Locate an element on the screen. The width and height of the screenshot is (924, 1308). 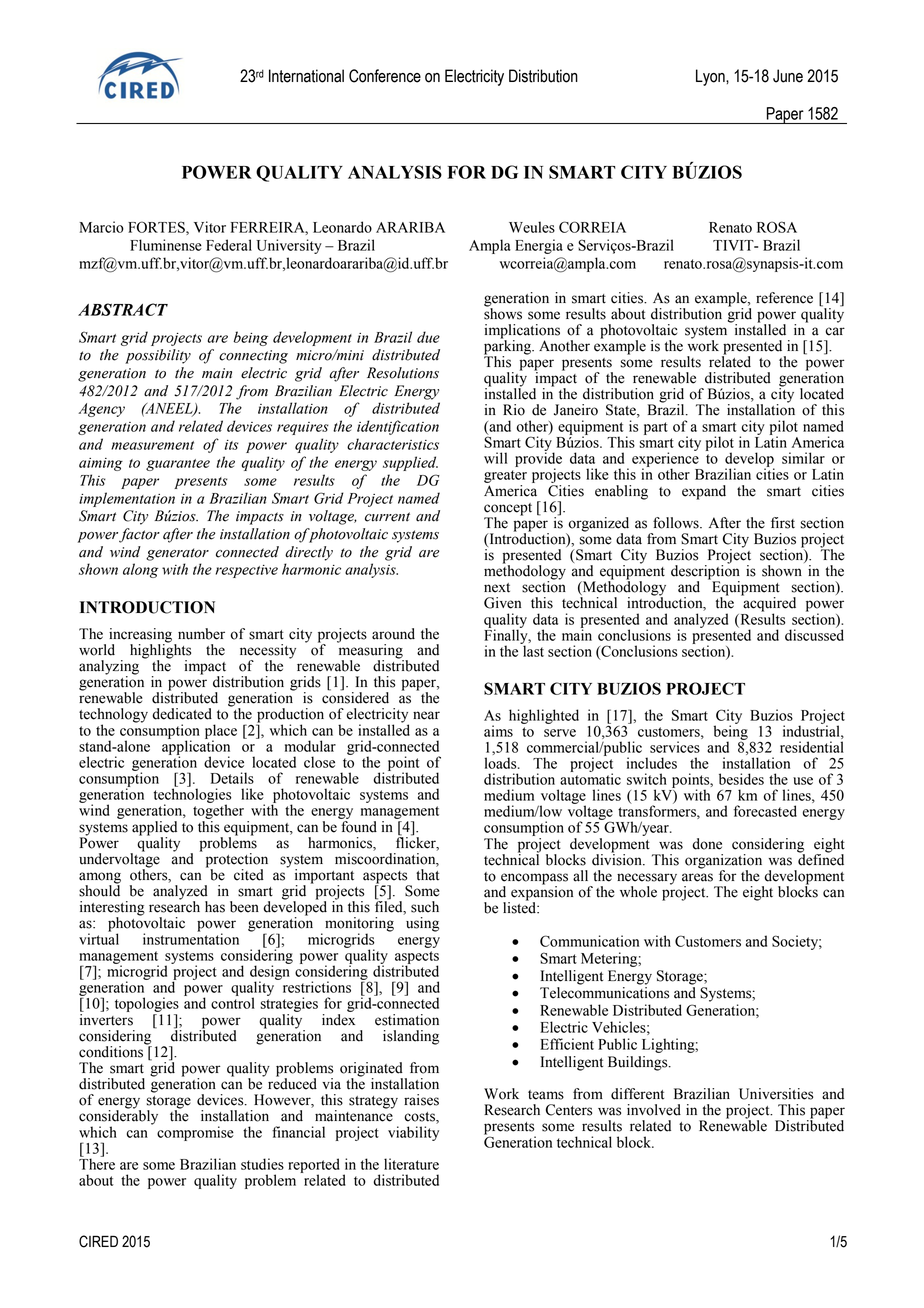
Given is located at coordinates (502, 603).
